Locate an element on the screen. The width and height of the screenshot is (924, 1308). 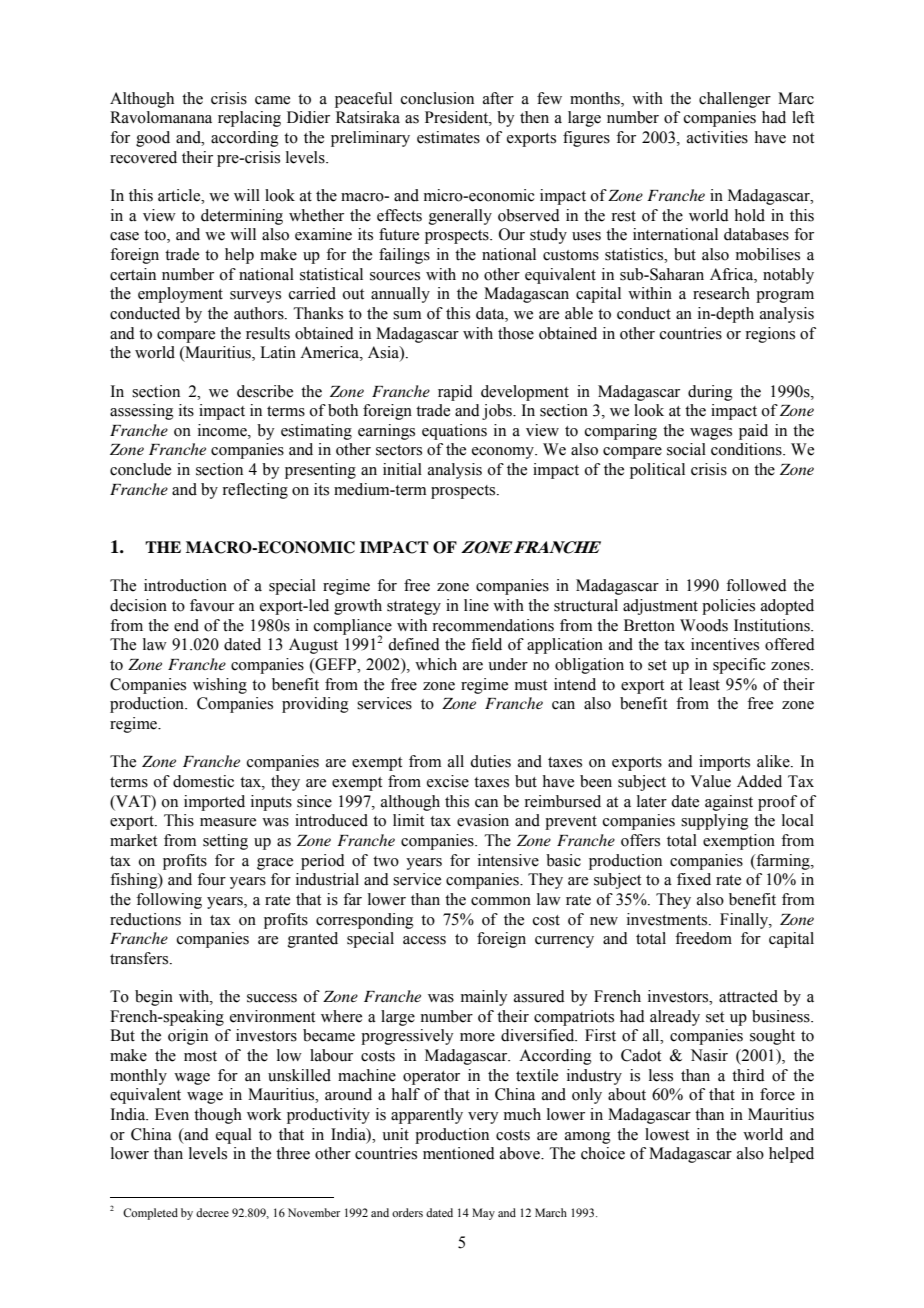
lowest is located at coordinates (667, 1134).
